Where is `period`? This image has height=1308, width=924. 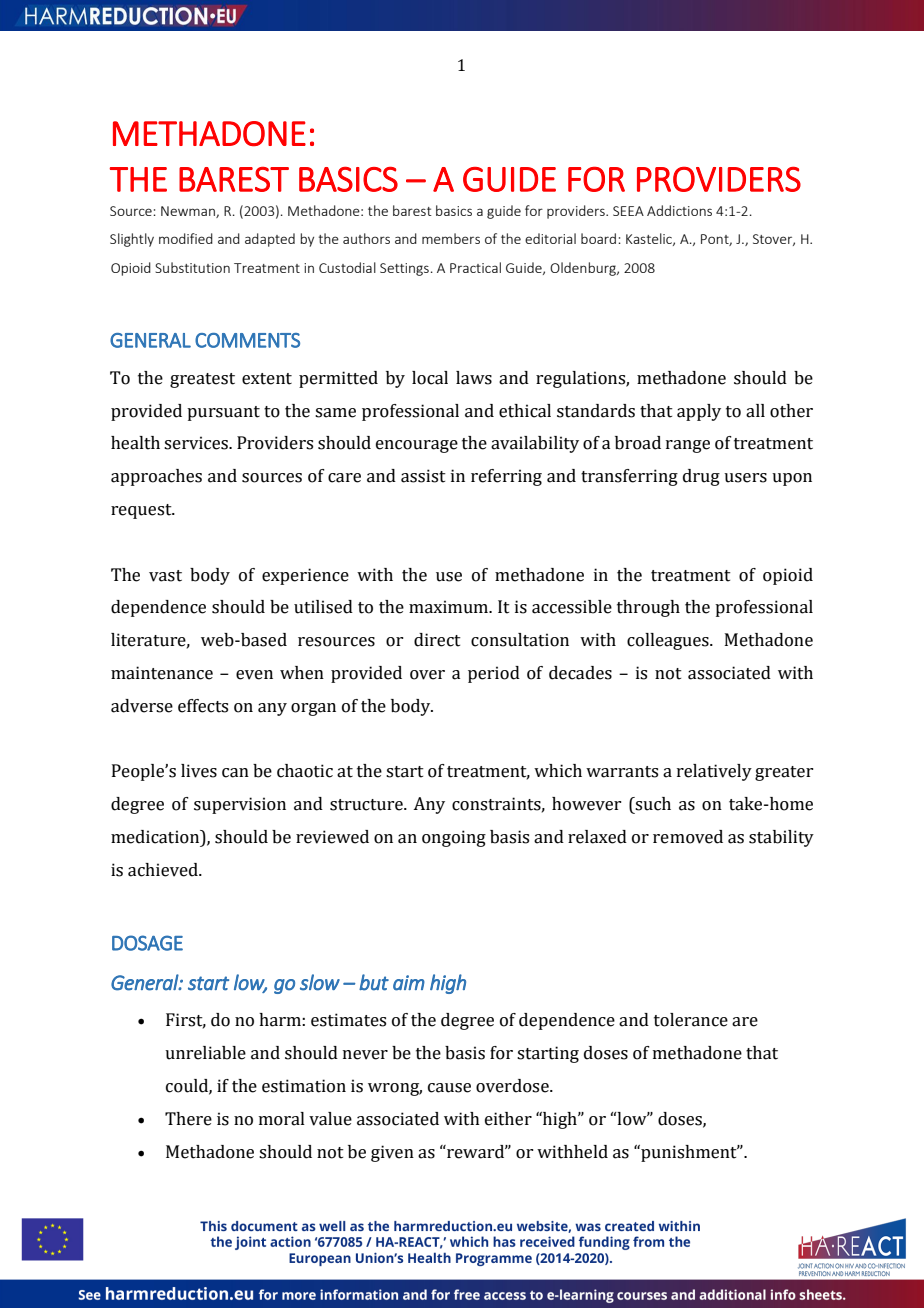 period is located at coordinates (494, 674).
